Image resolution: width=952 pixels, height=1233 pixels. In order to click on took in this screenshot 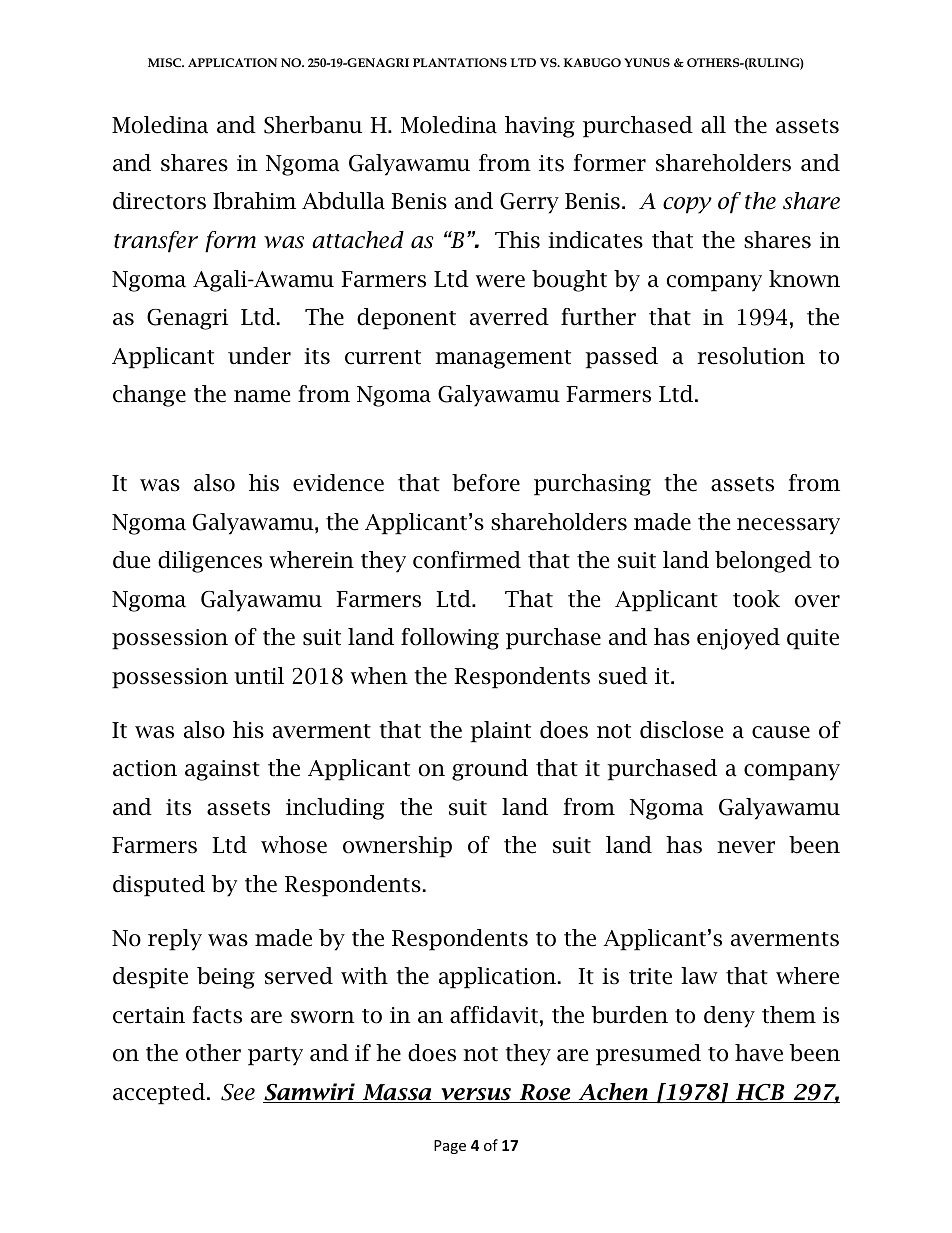, I will do `click(756, 599)`.
